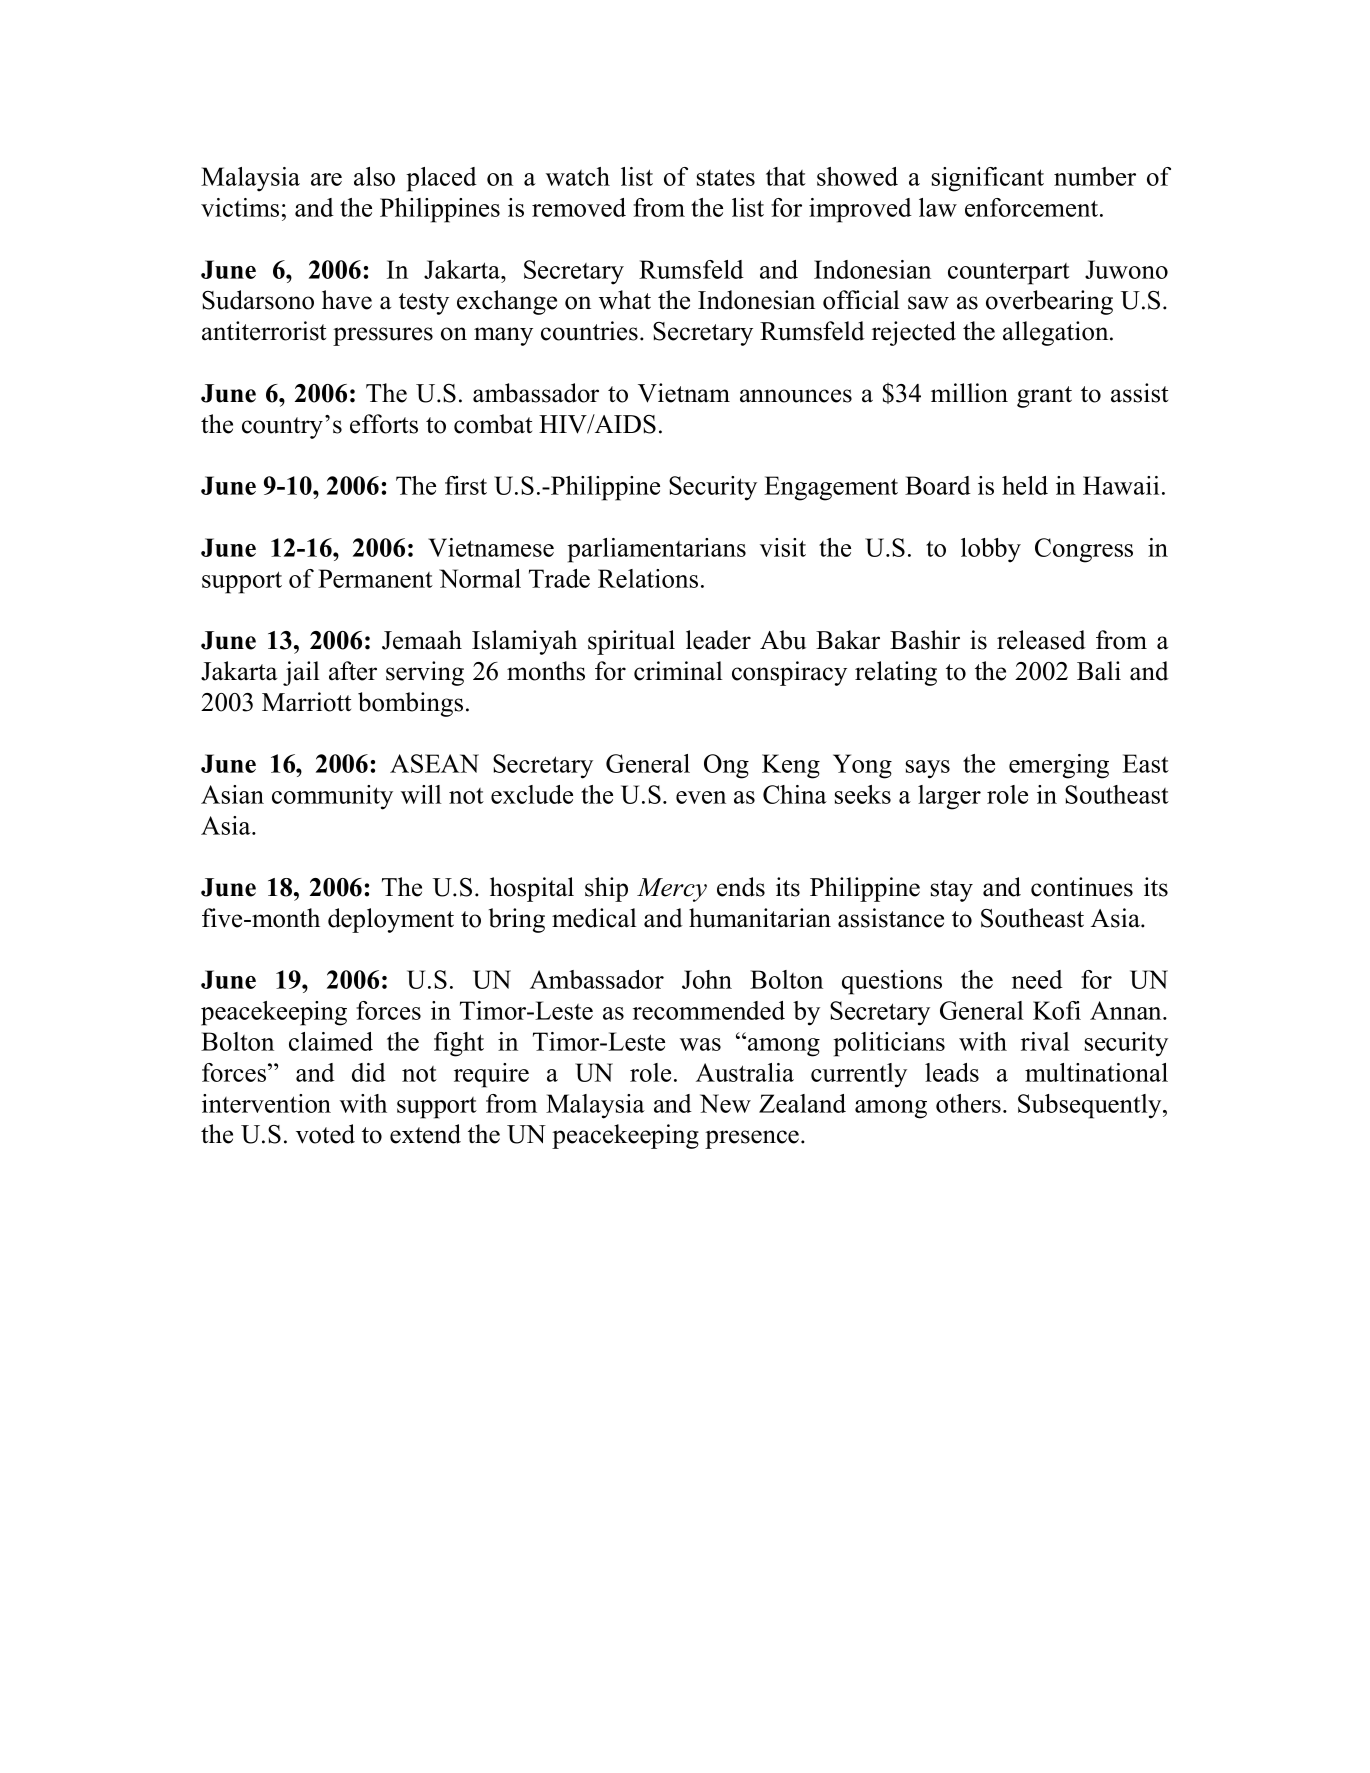 This screenshot has height=1773, width=1370. Describe the element at coordinates (701, 797) in the screenshot. I see `even` at that location.
